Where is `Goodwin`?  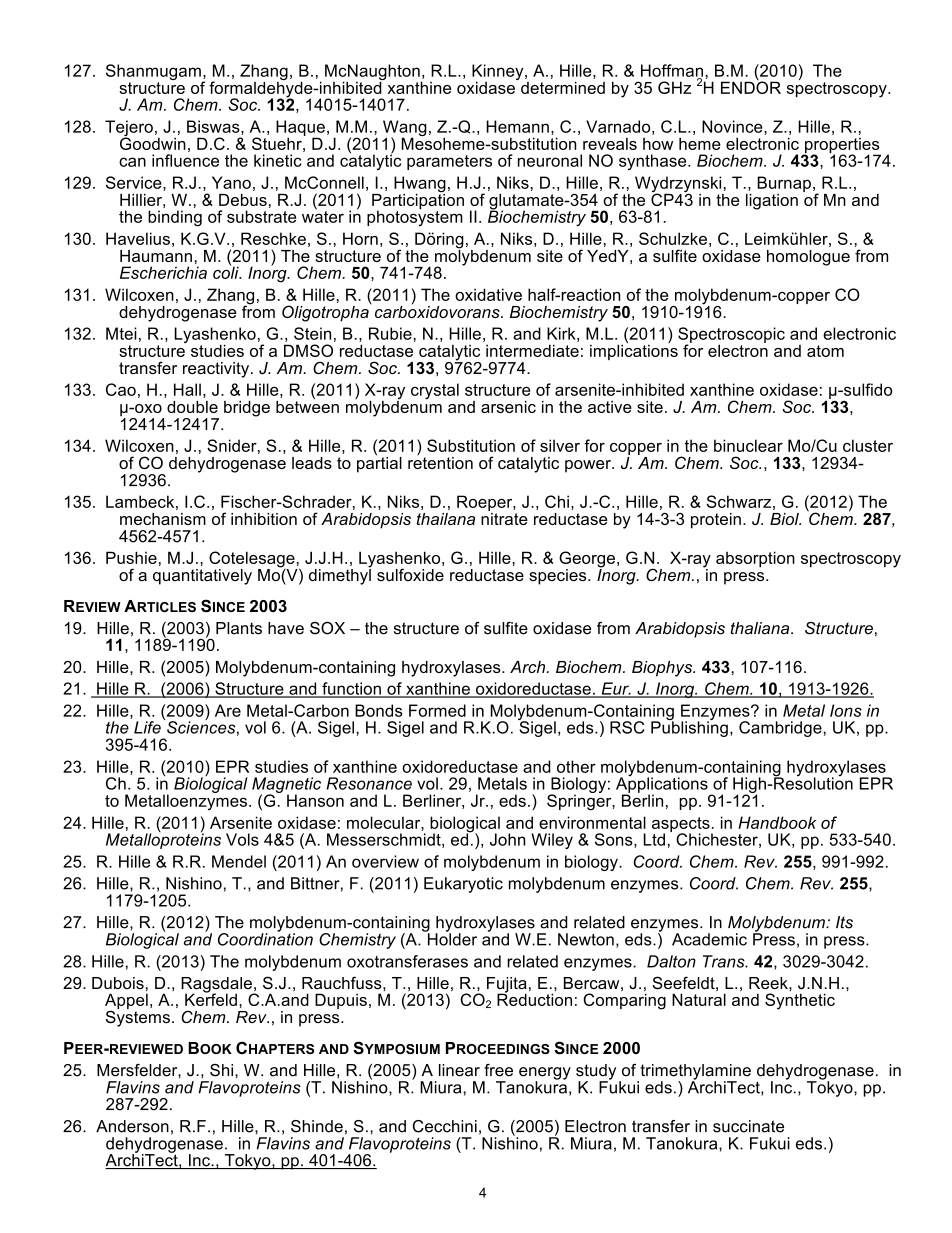 Goodwin is located at coordinates (153, 142).
